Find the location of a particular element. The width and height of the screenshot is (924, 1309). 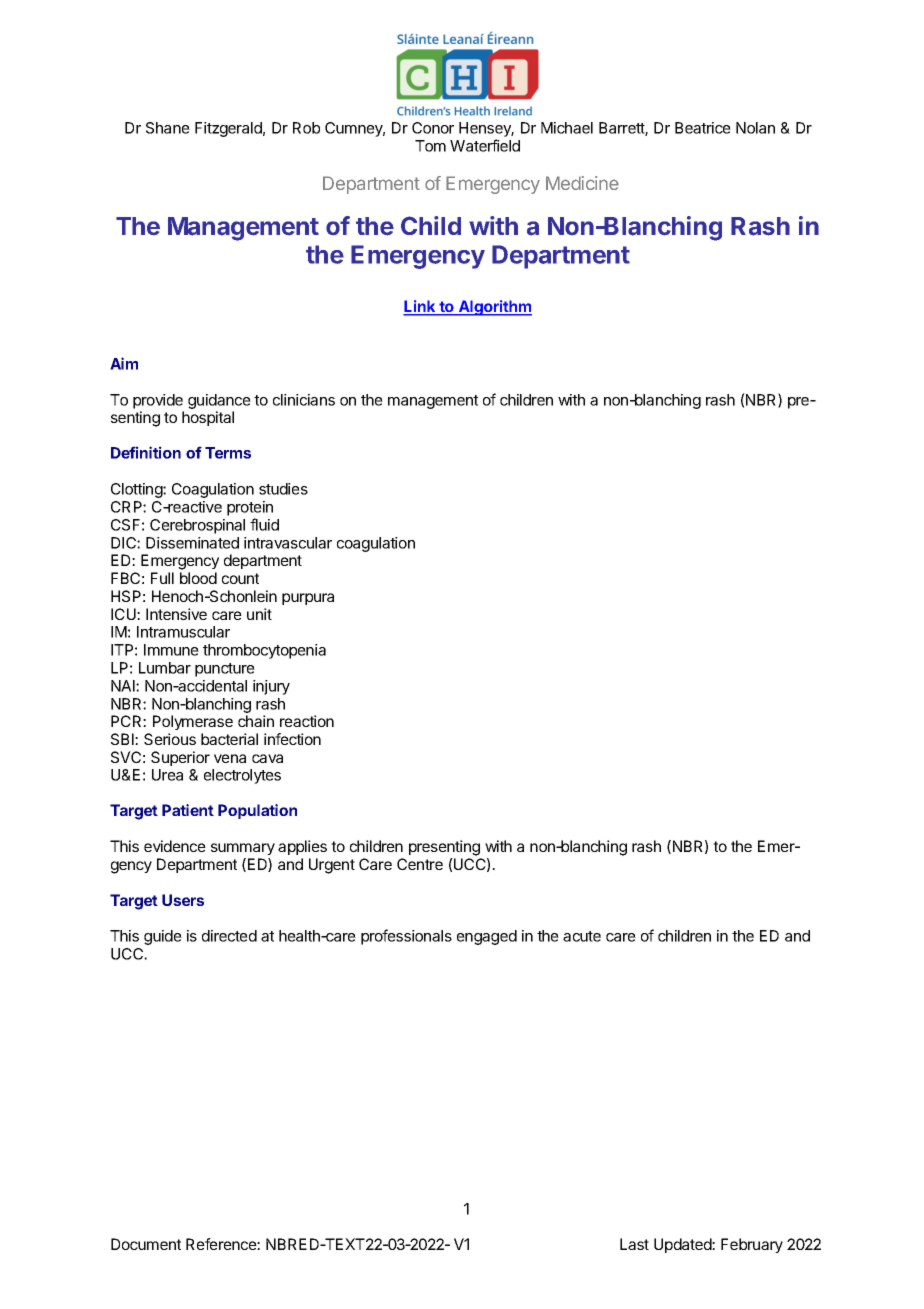

reaction is located at coordinates (307, 721).
